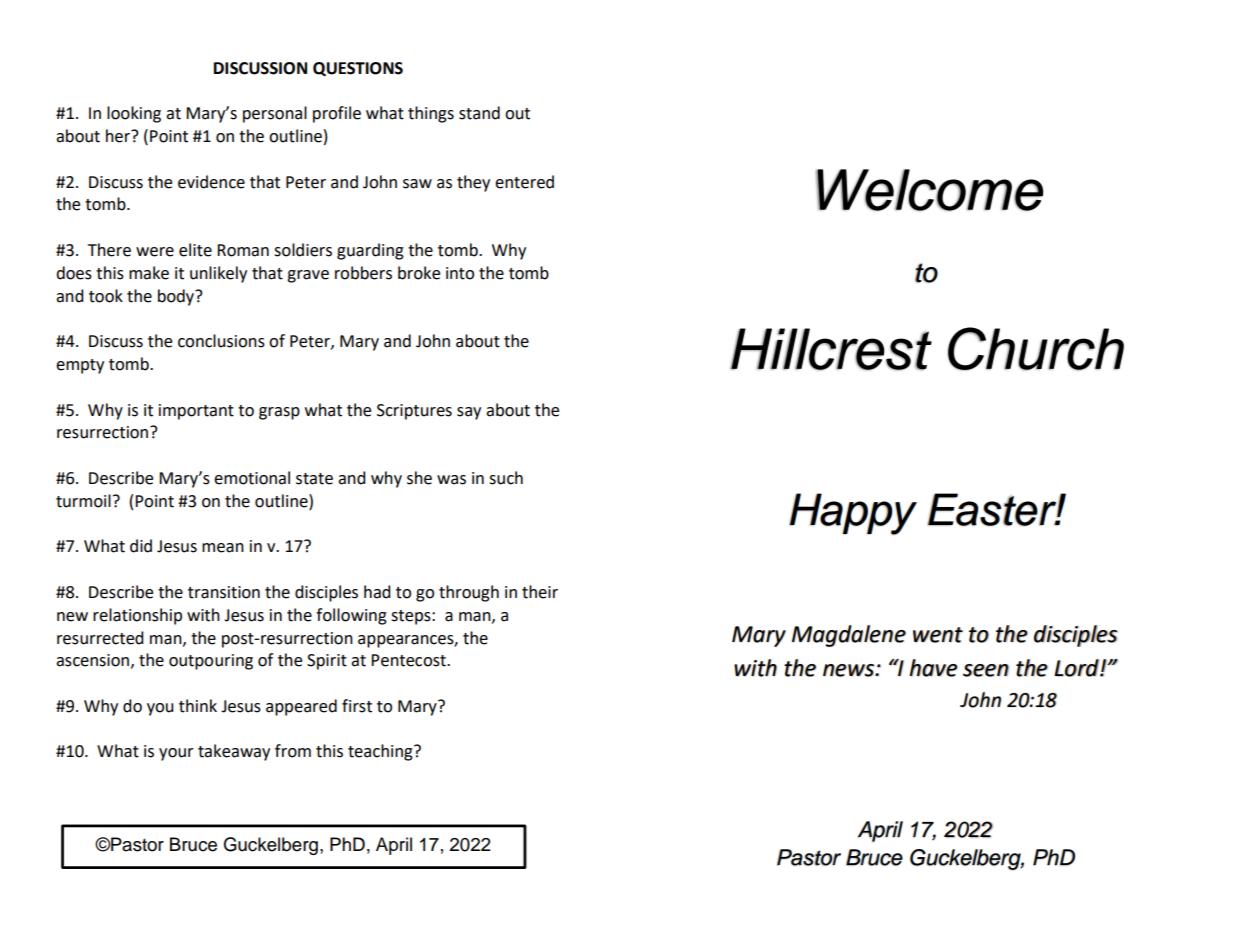  Describe the element at coordinates (469, 413) in the screenshot. I see `say` at that location.
